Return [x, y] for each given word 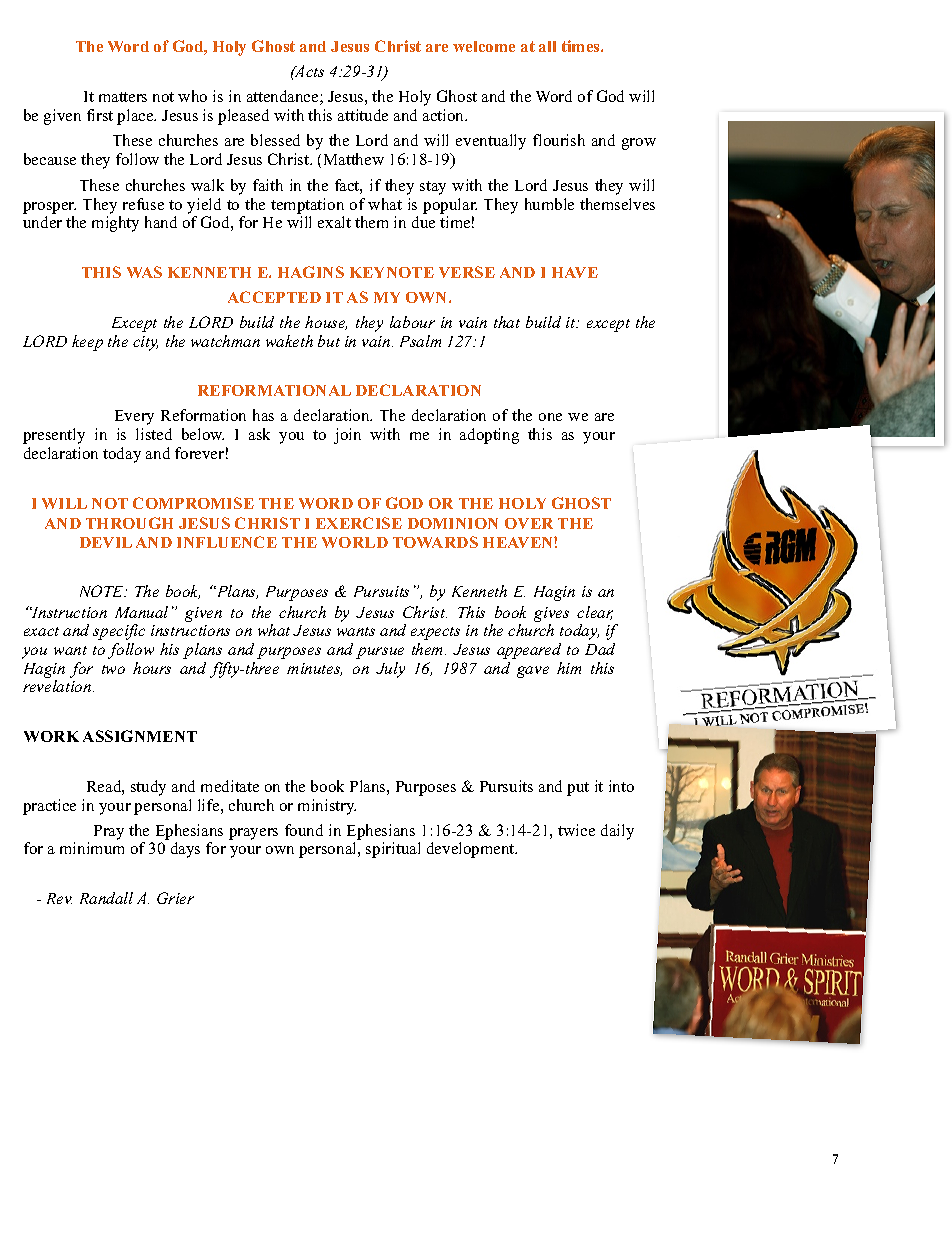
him [569, 668]
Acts [308, 71]
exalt [334, 222]
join [347, 436]
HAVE [575, 272]
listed [154, 434]
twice [576, 830]
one [550, 417]
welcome [484, 46]
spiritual [393, 850]
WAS [144, 272]
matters [123, 97]
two [113, 669]
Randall [106, 898]
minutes [314, 669]
